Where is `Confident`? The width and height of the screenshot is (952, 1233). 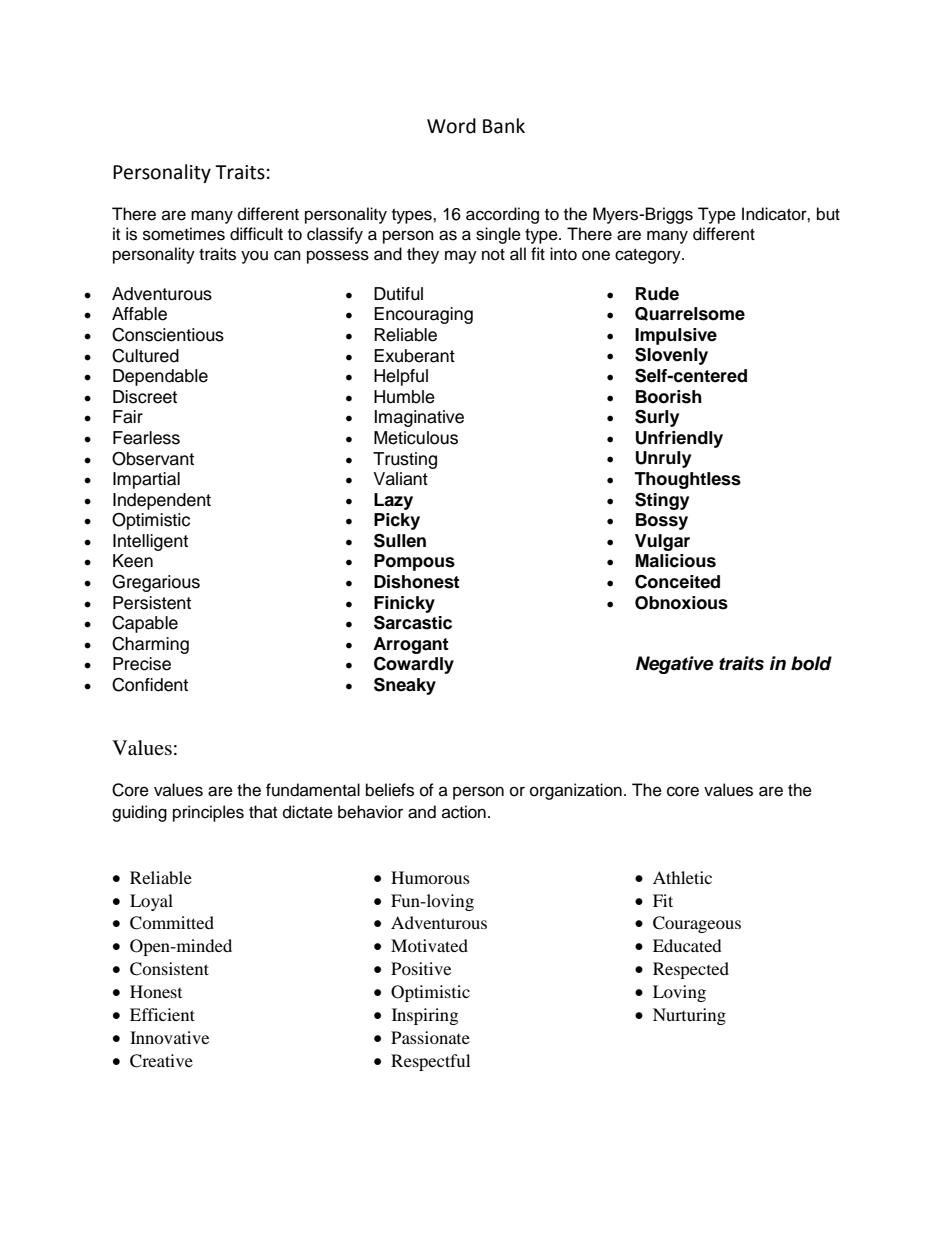
Confident is located at coordinates (150, 685).
